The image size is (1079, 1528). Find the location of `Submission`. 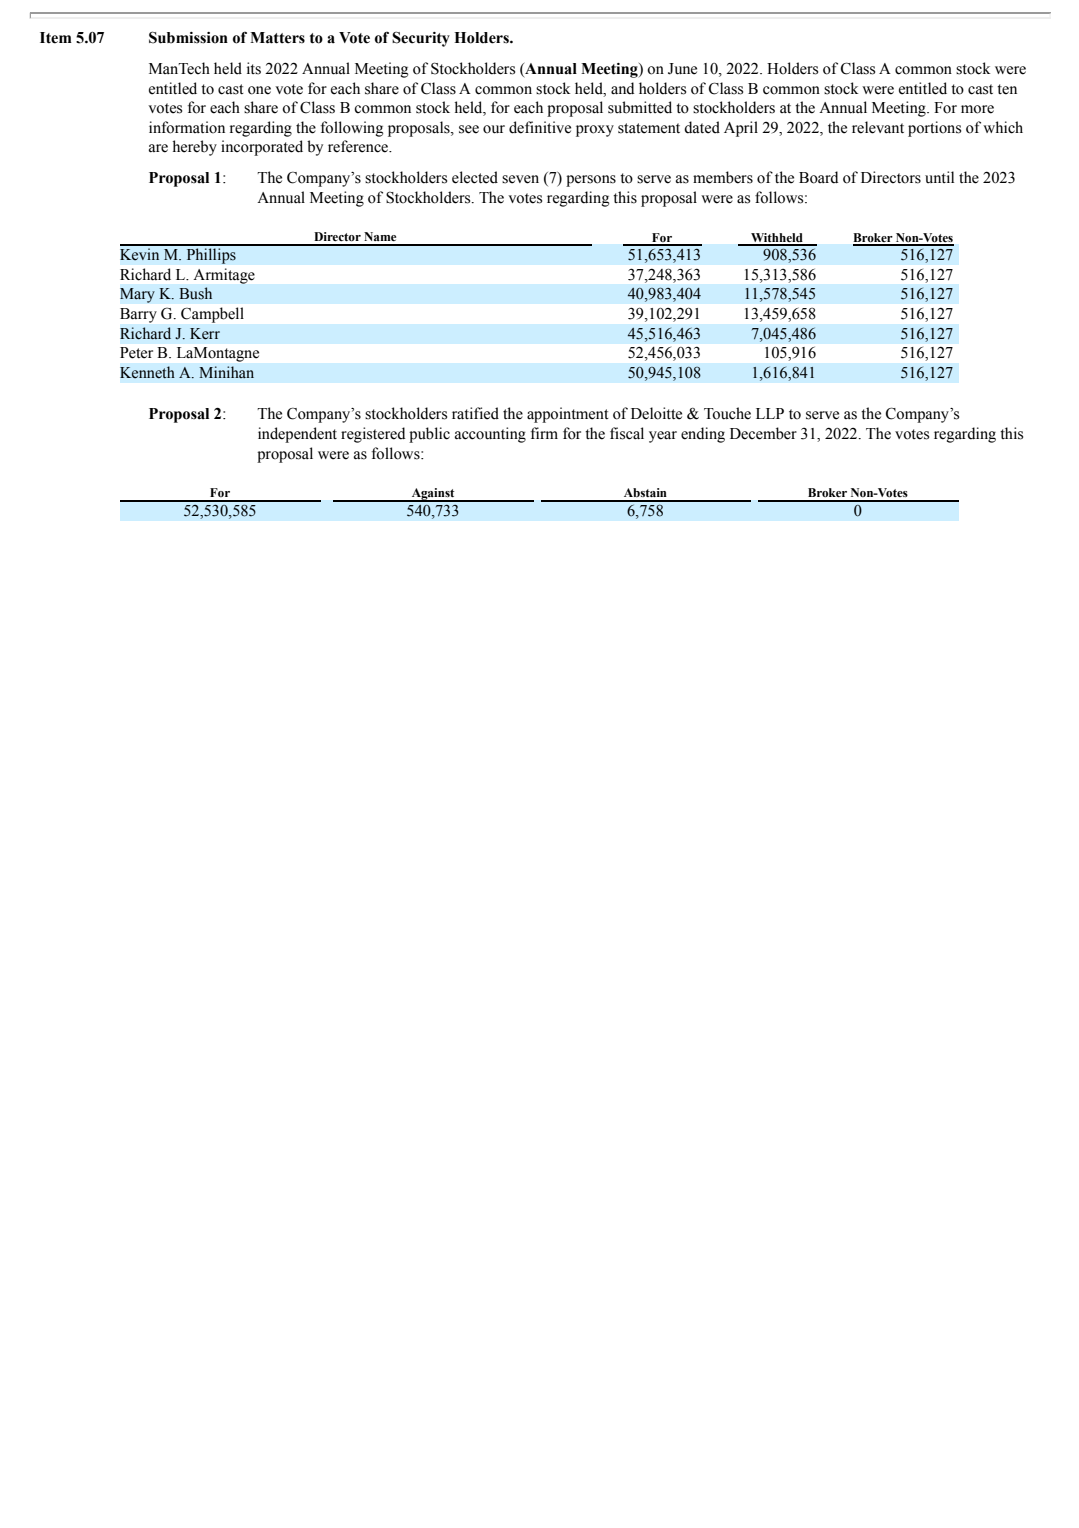

Submission is located at coordinates (188, 37).
